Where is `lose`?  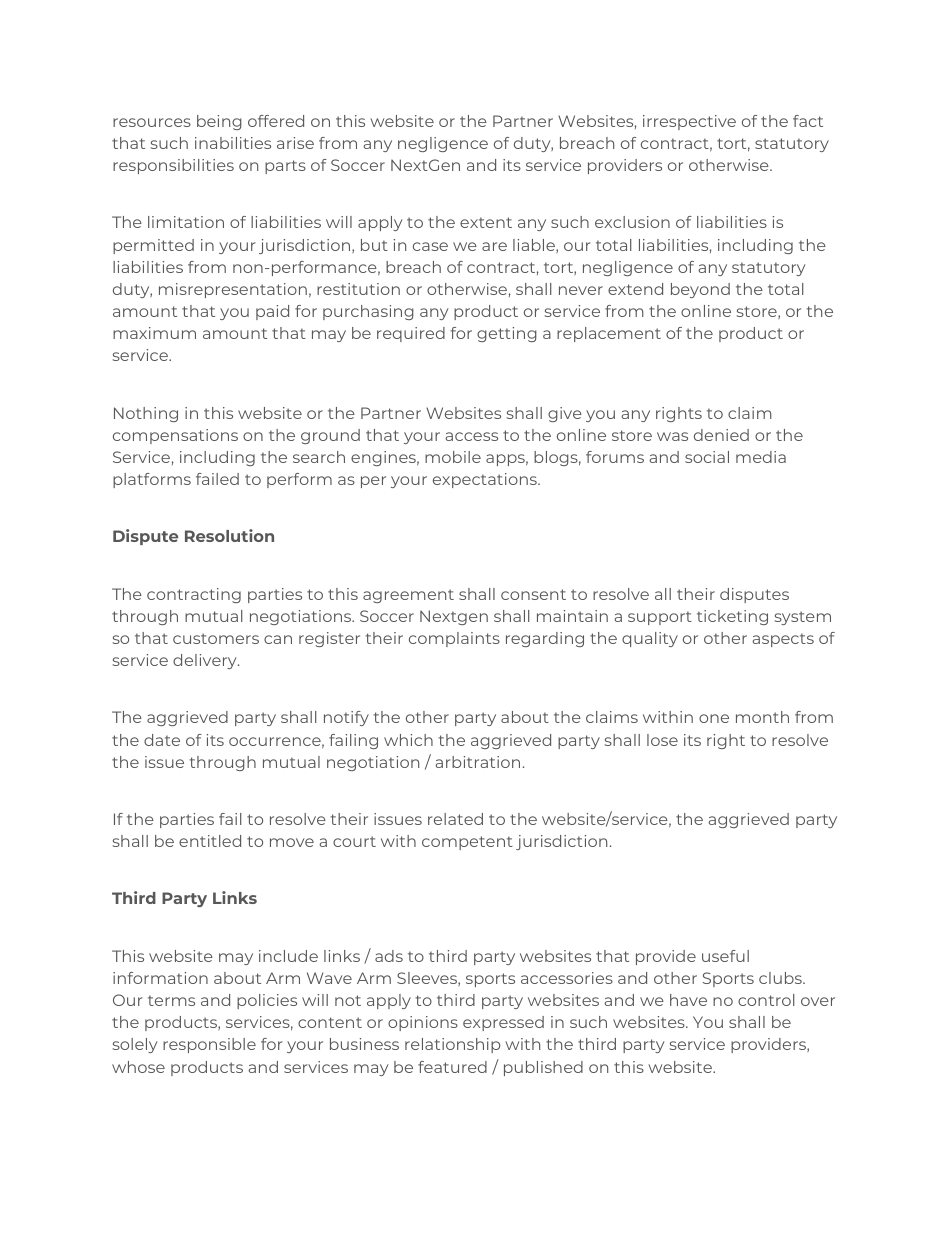 lose is located at coordinates (662, 740).
